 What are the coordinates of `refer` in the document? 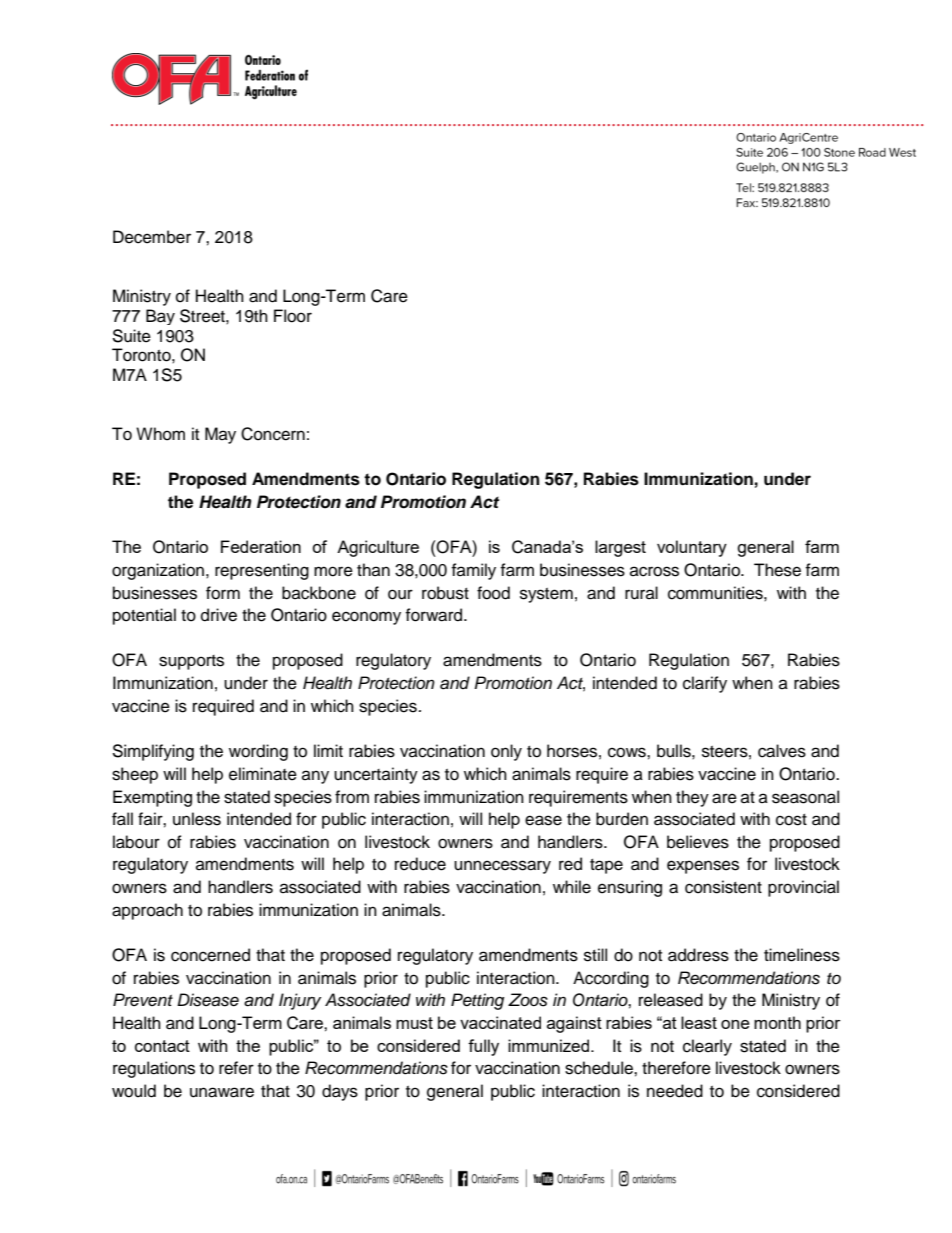 It's located at (236, 1068).
